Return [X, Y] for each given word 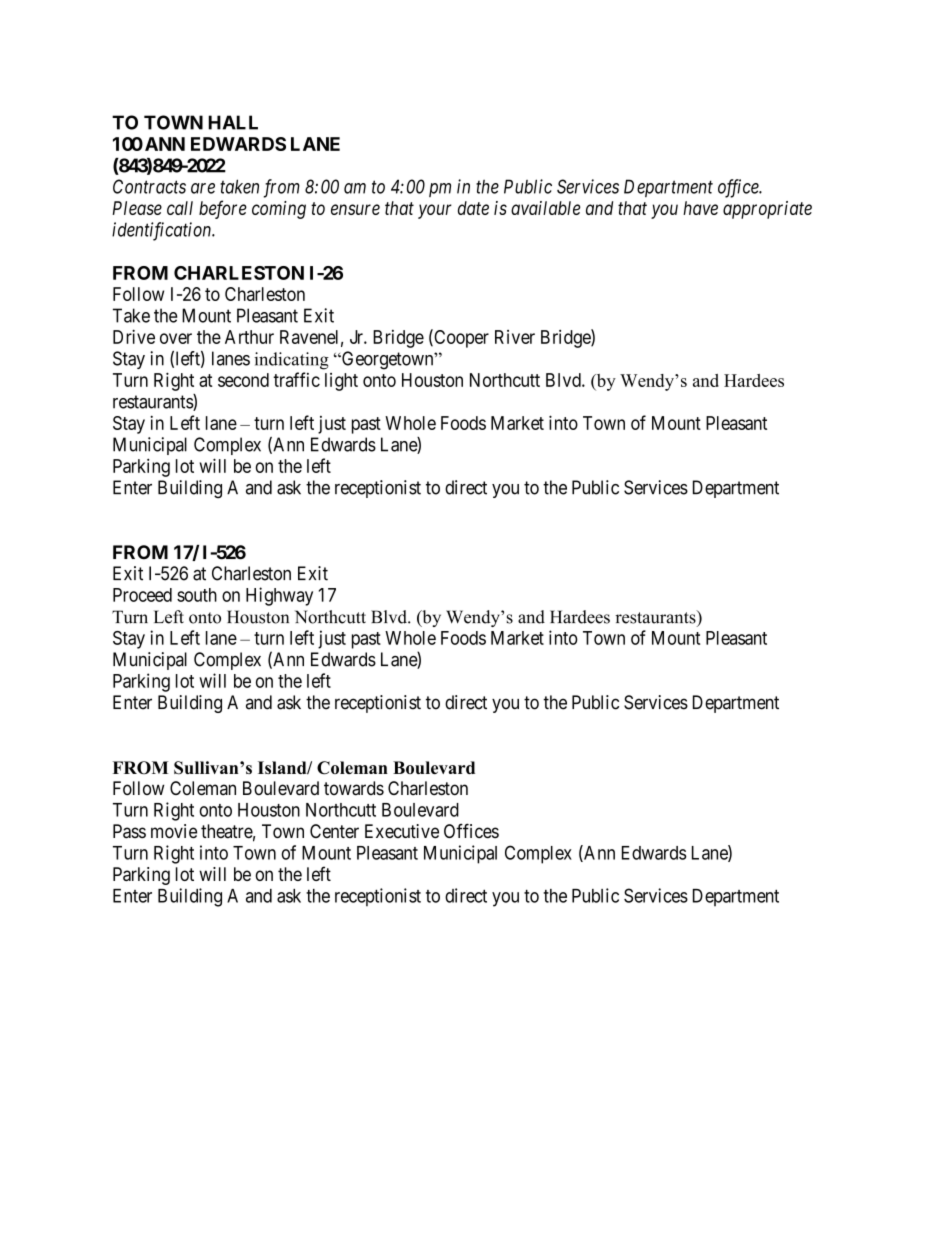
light [341, 382]
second [243, 380]
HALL [233, 122]
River [515, 337]
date [473, 208]
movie [174, 831]
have [700, 208]
